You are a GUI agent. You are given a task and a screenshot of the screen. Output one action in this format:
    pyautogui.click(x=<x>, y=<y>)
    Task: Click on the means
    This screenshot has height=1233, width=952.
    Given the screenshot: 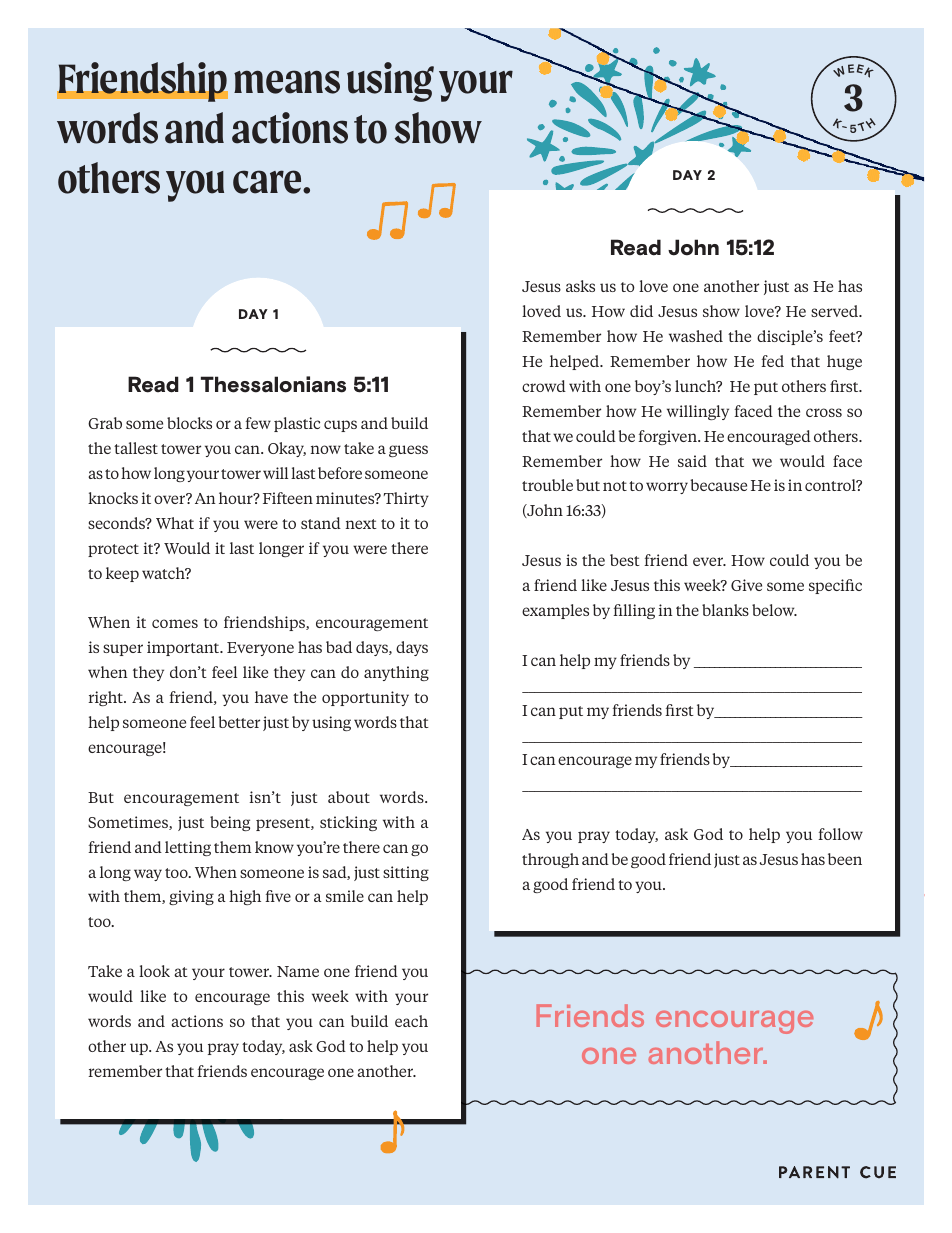 What is the action you would take?
    pyautogui.click(x=287, y=82)
